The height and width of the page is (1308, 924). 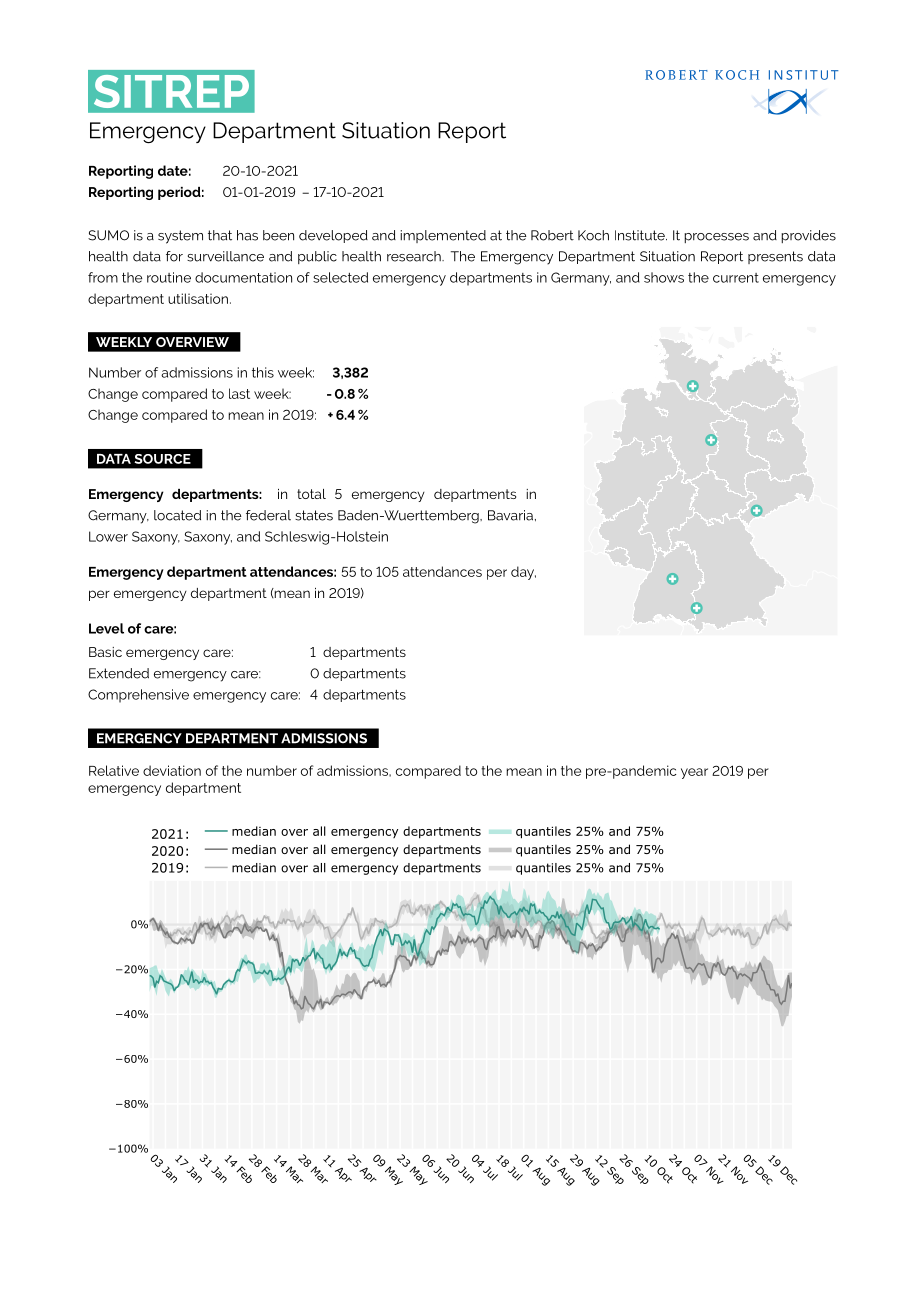 What do you see at coordinates (694, 773) in the page?
I see `year` at bounding box center [694, 773].
